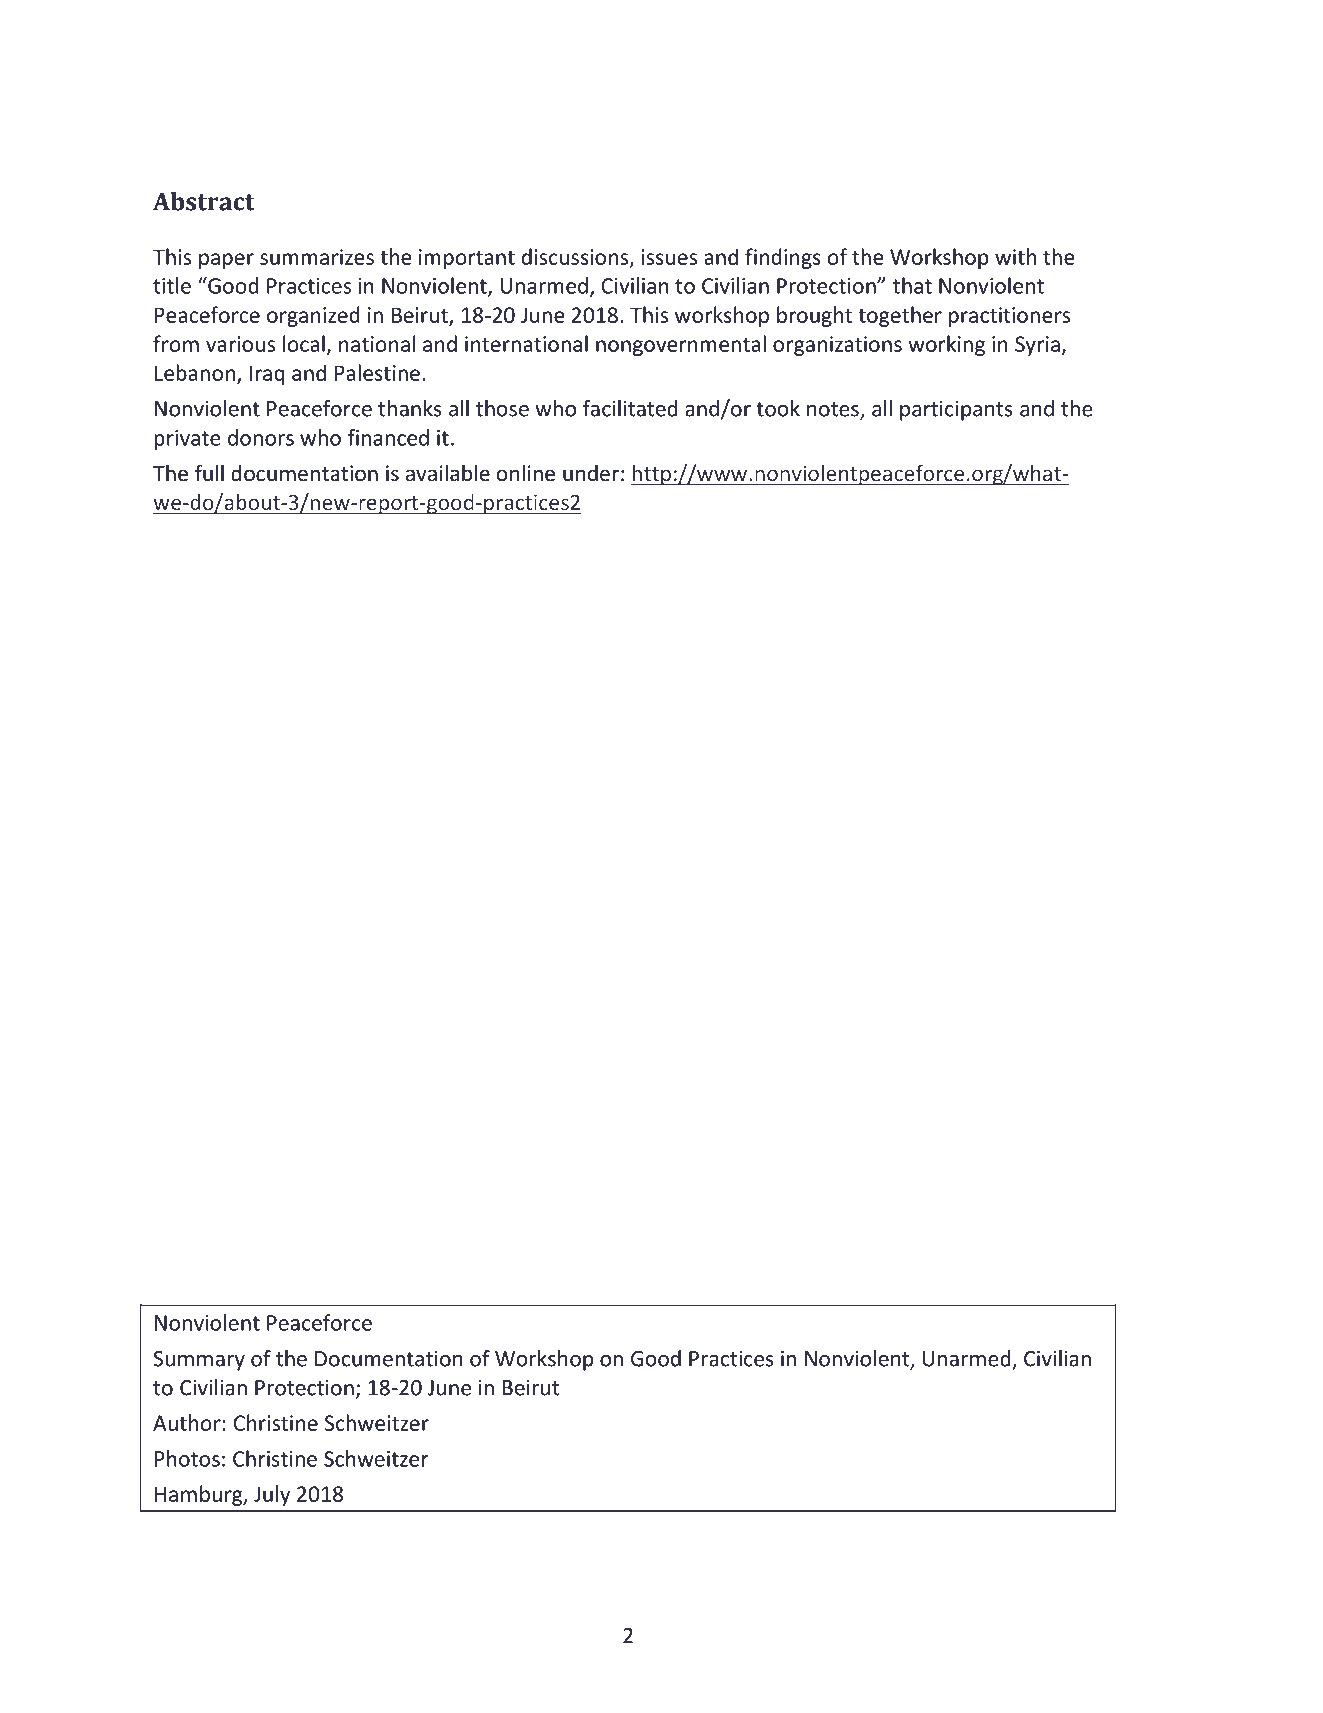 Image resolution: width=1323 pixels, height=1713 pixels. What do you see at coordinates (575, 256) in the image?
I see `discussions` at bounding box center [575, 256].
